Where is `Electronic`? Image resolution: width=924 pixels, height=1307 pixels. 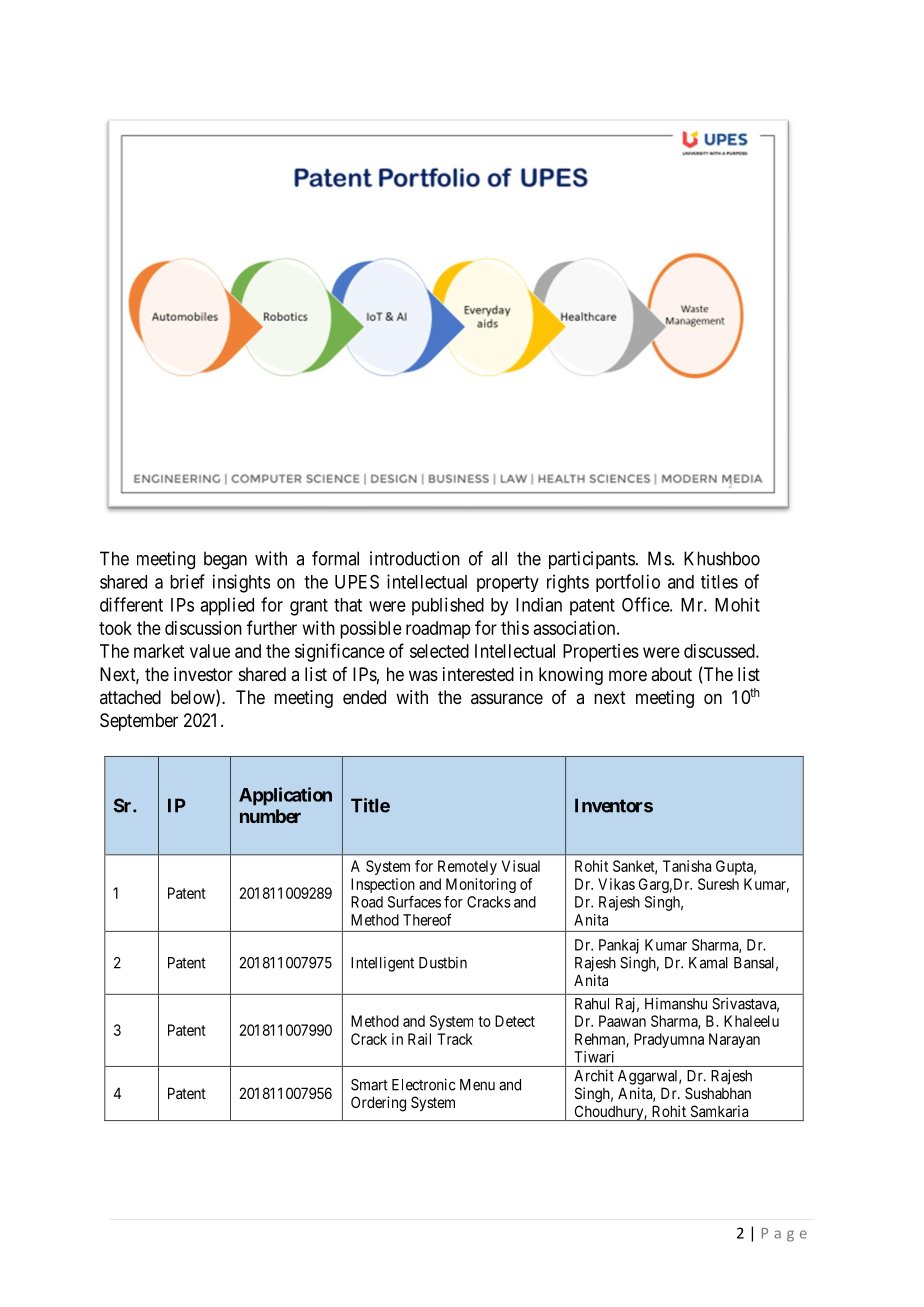 Electronic is located at coordinates (424, 1084).
